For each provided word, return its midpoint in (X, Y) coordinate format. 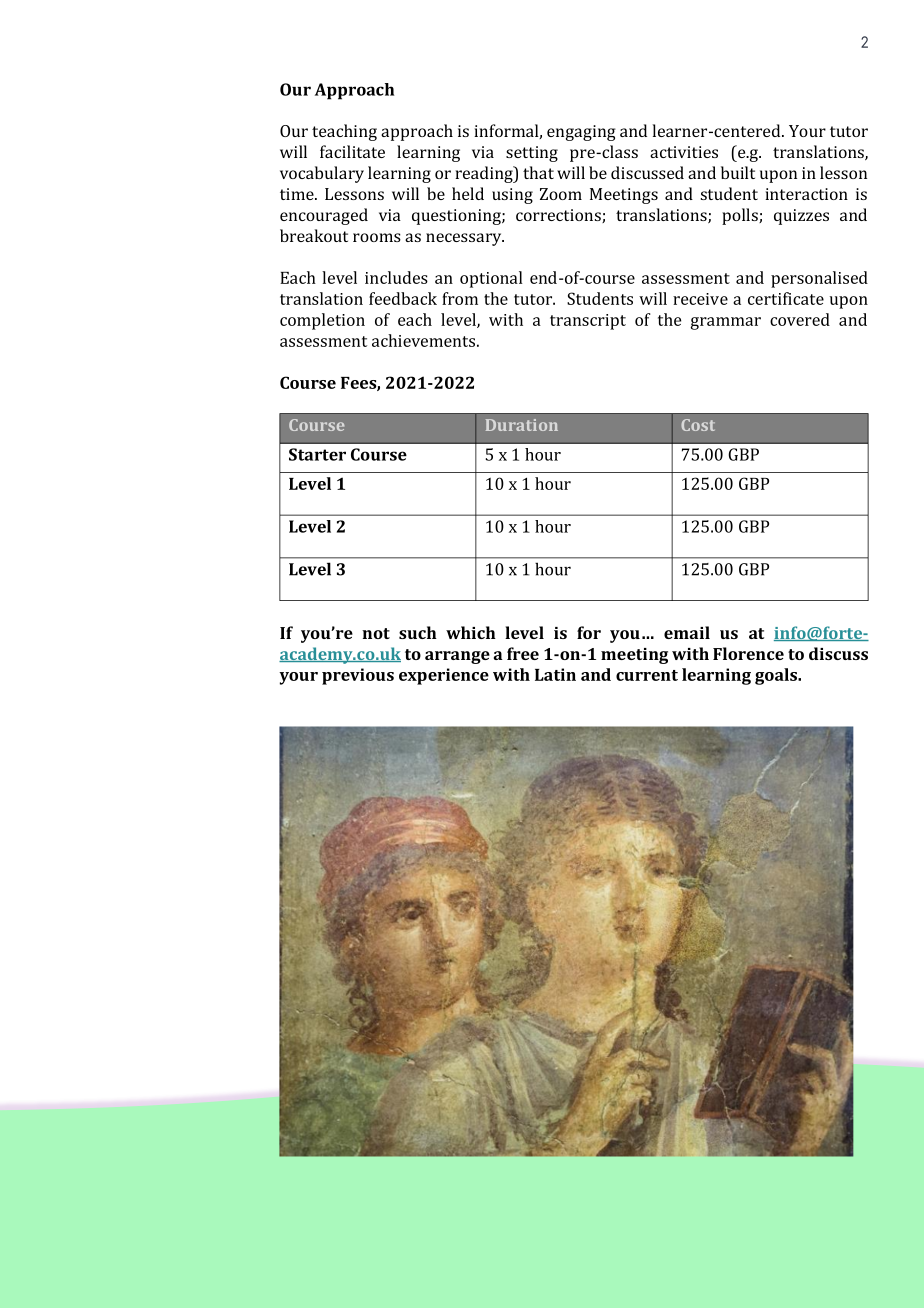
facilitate (352, 151)
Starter (317, 454)
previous (358, 676)
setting (532, 154)
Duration (522, 425)
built (738, 172)
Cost (698, 425)
